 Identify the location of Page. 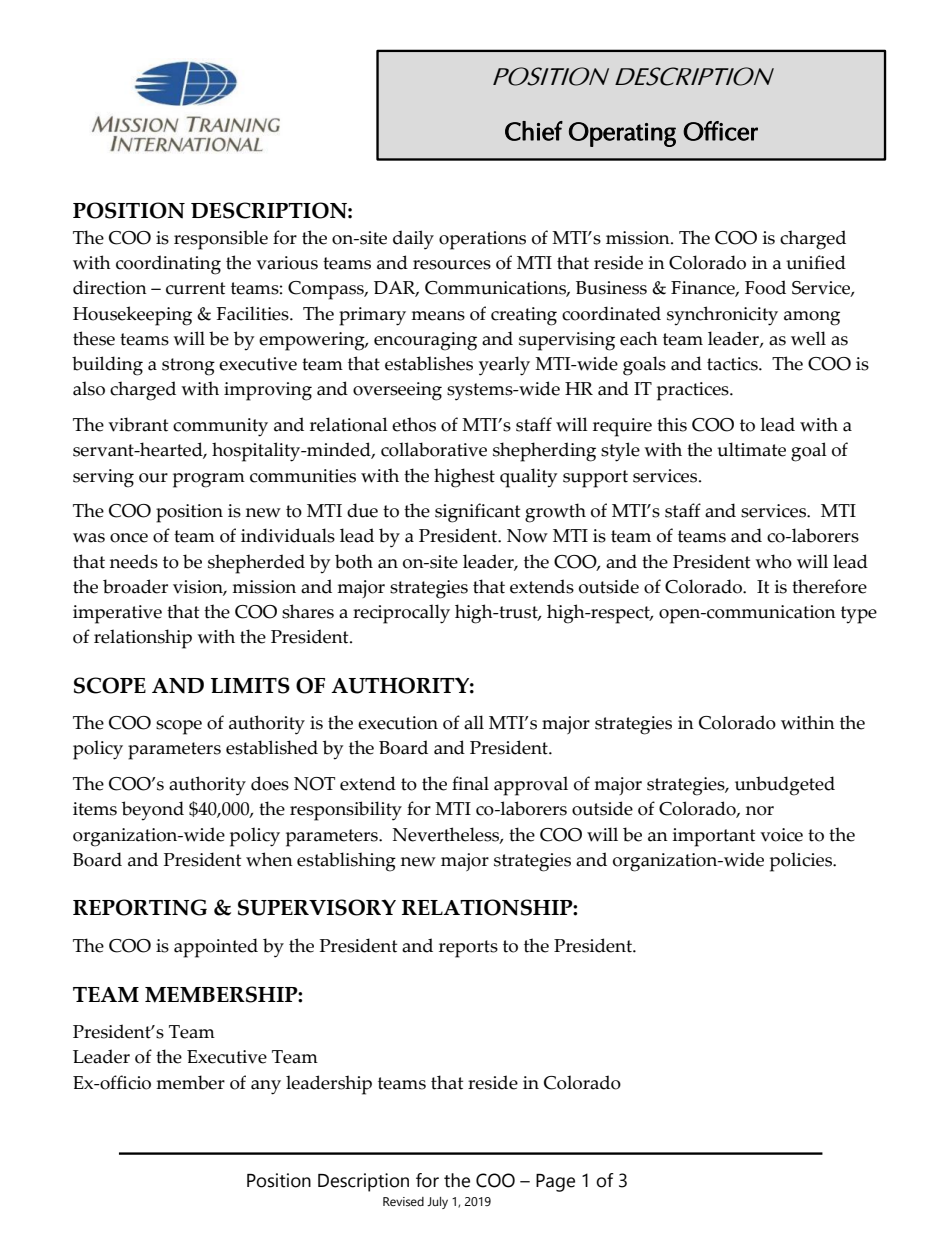
(555, 1183).
